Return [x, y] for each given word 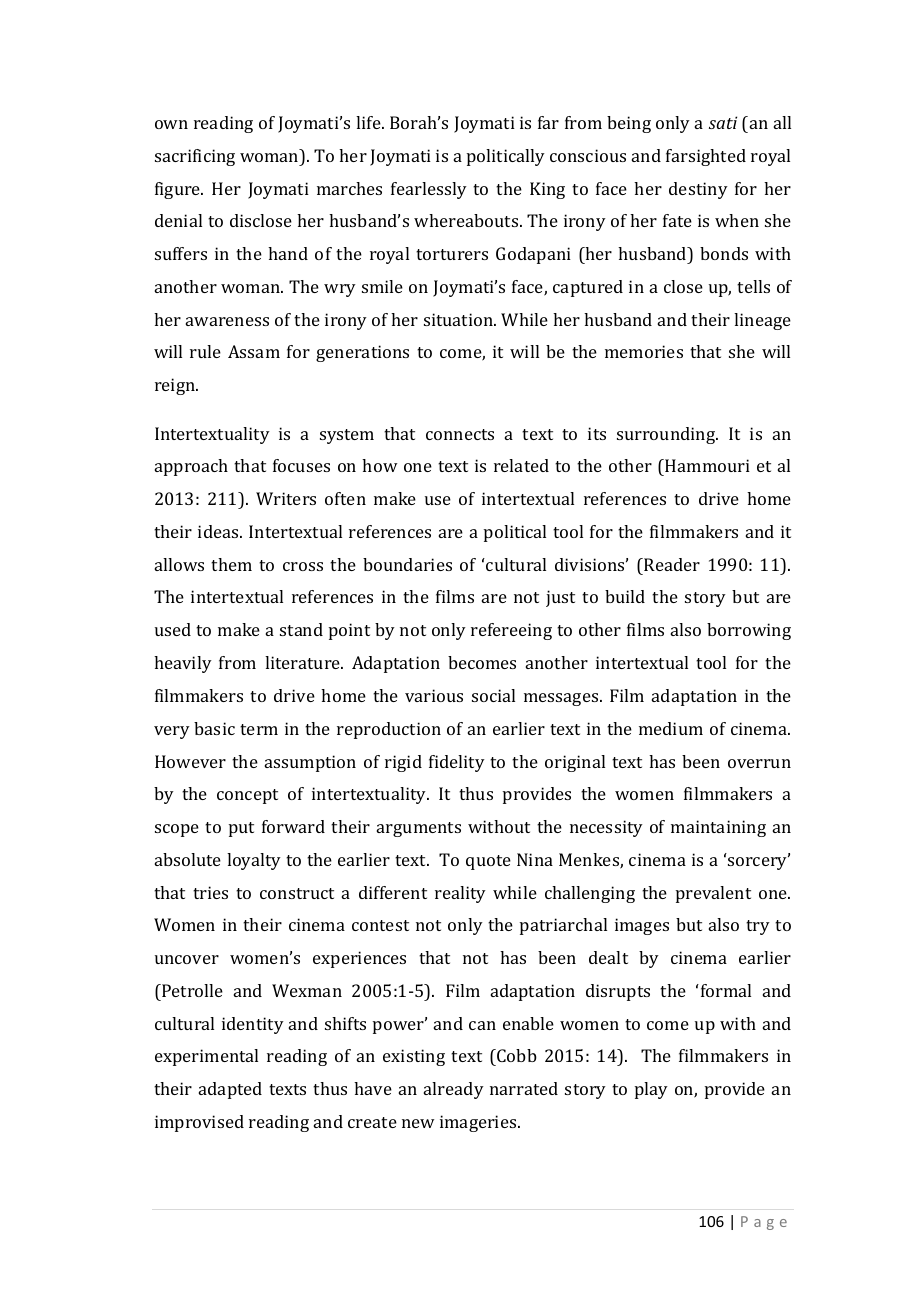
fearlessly [429, 190]
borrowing [749, 631]
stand [301, 629]
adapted [230, 1090]
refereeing [511, 631]
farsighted [706, 157]
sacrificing [195, 157]
